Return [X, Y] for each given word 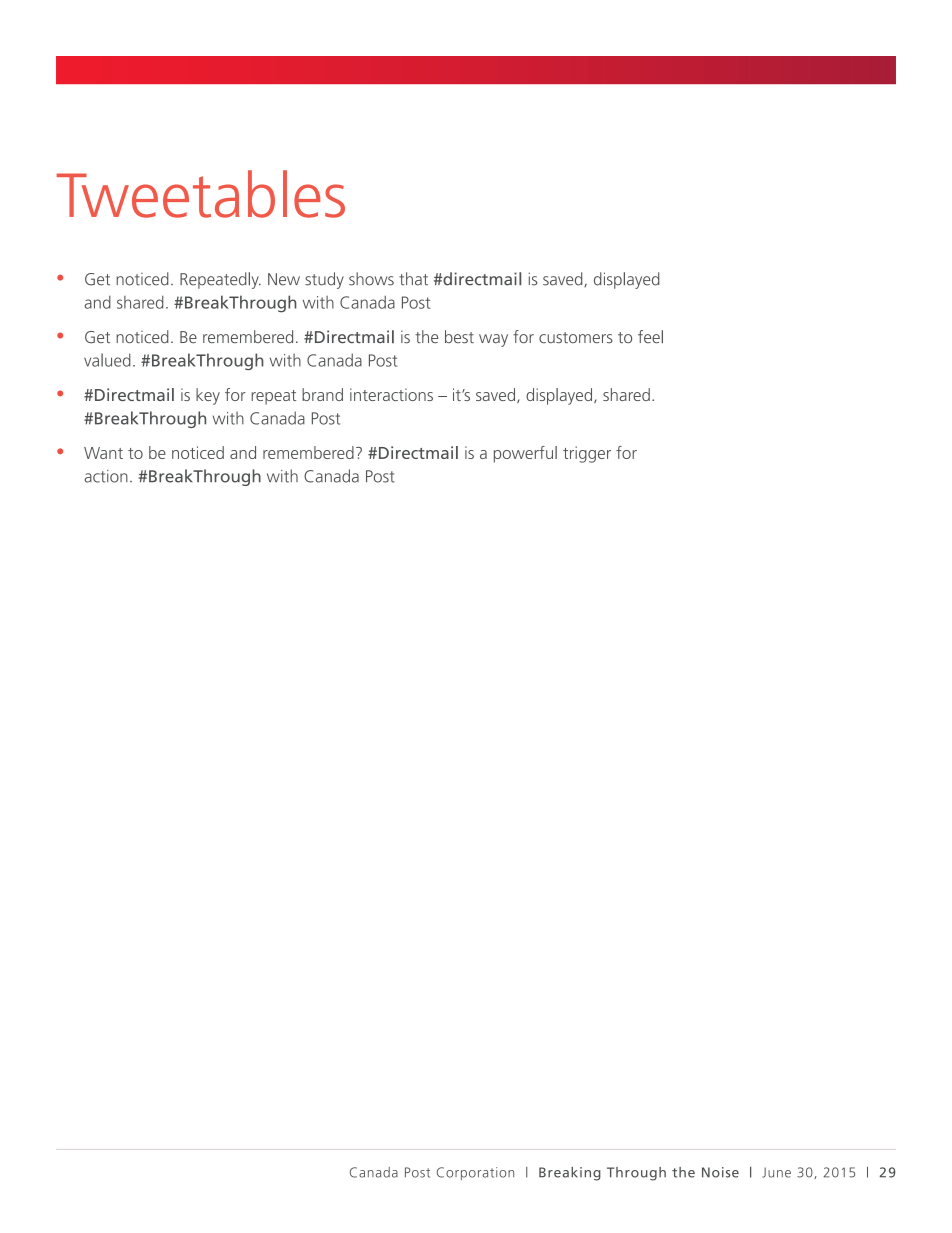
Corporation [475, 1173]
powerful [525, 454]
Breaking [570, 1174]
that [413, 279]
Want [103, 453]
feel [650, 336]
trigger [587, 454]
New [284, 279]
